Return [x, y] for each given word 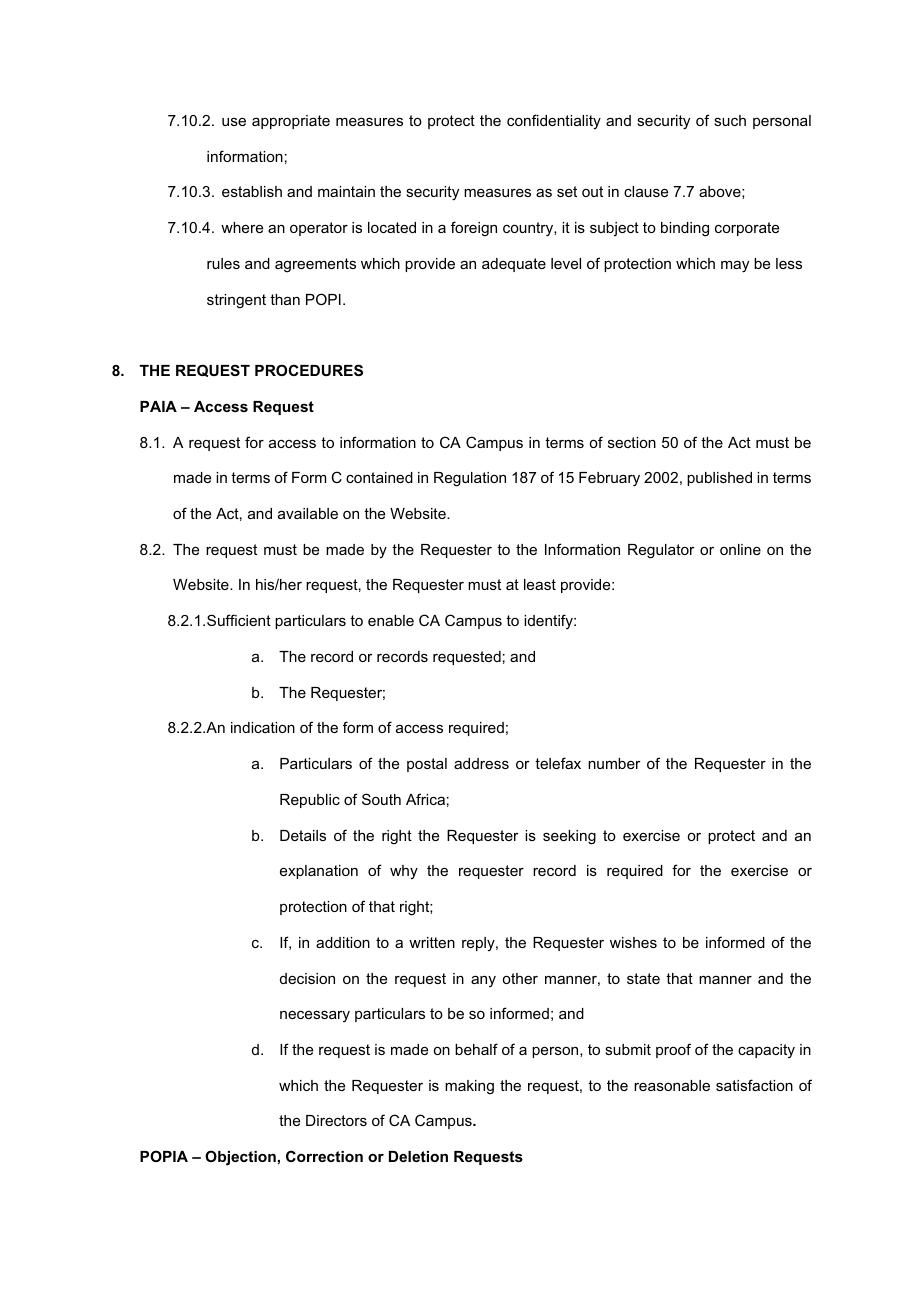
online [740, 549]
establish [252, 191]
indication [263, 727]
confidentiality [554, 122]
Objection [240, 1158]
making [469, 1087]
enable [391, 620]
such [730, 120]
